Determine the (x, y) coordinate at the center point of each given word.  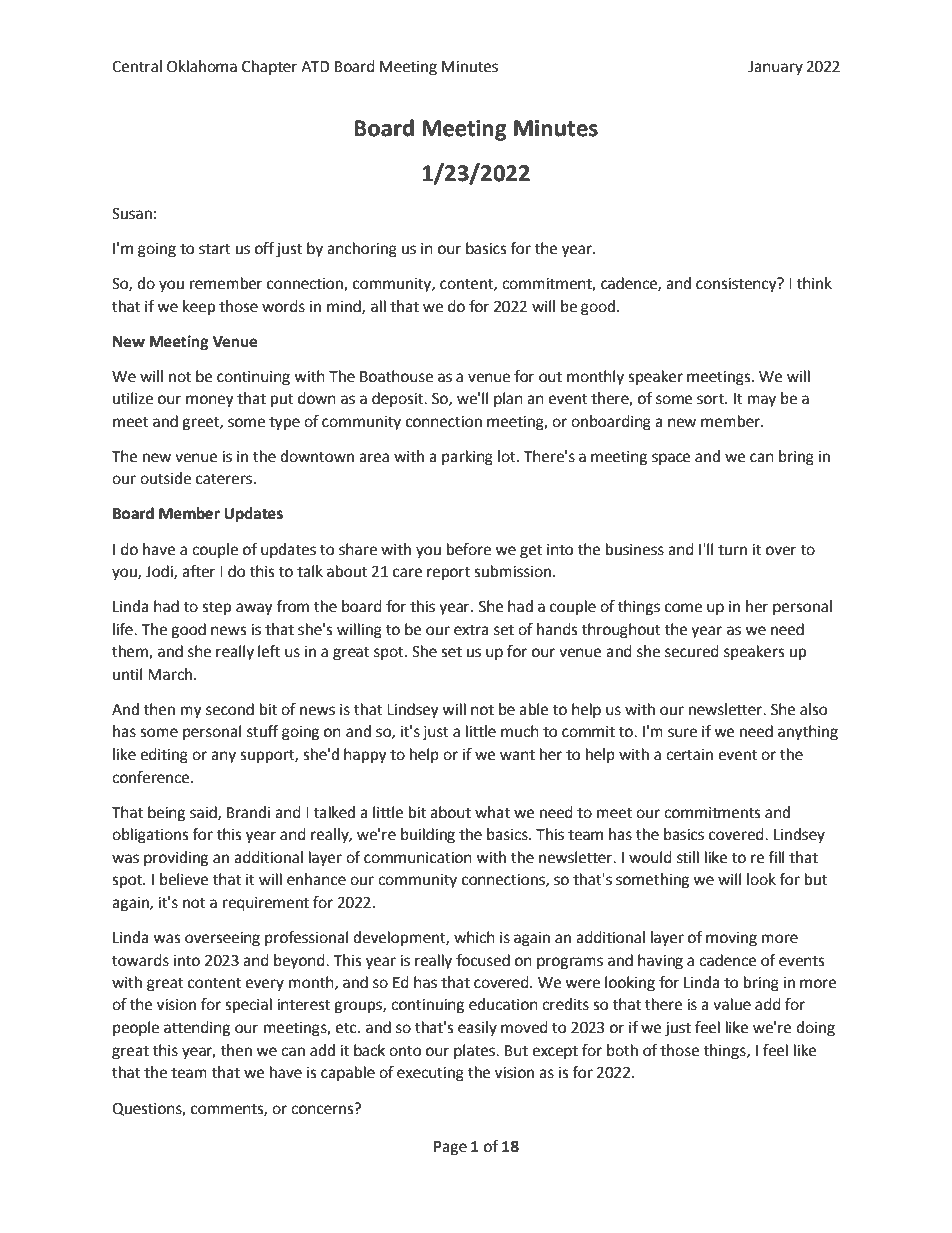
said (204, 813)
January (775, 68)
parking (467, 458)
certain (689, 755)
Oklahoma (202, 66)
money (210, 401)
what (492, 812)
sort (711, 399)
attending (197, 1029)
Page (450, 1148)
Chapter (269, 68)
